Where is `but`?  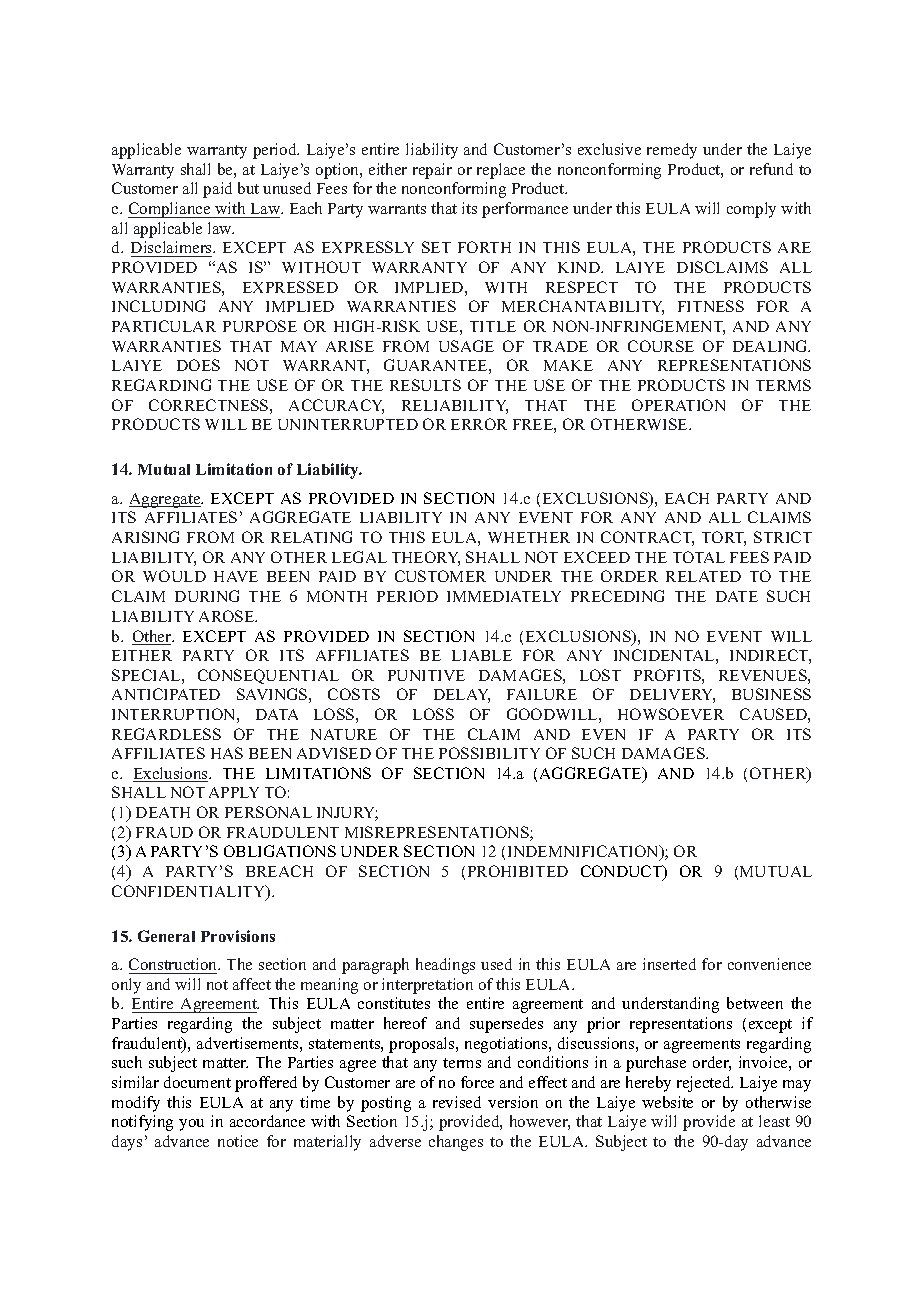 but is located at coordinates (248, 188).
